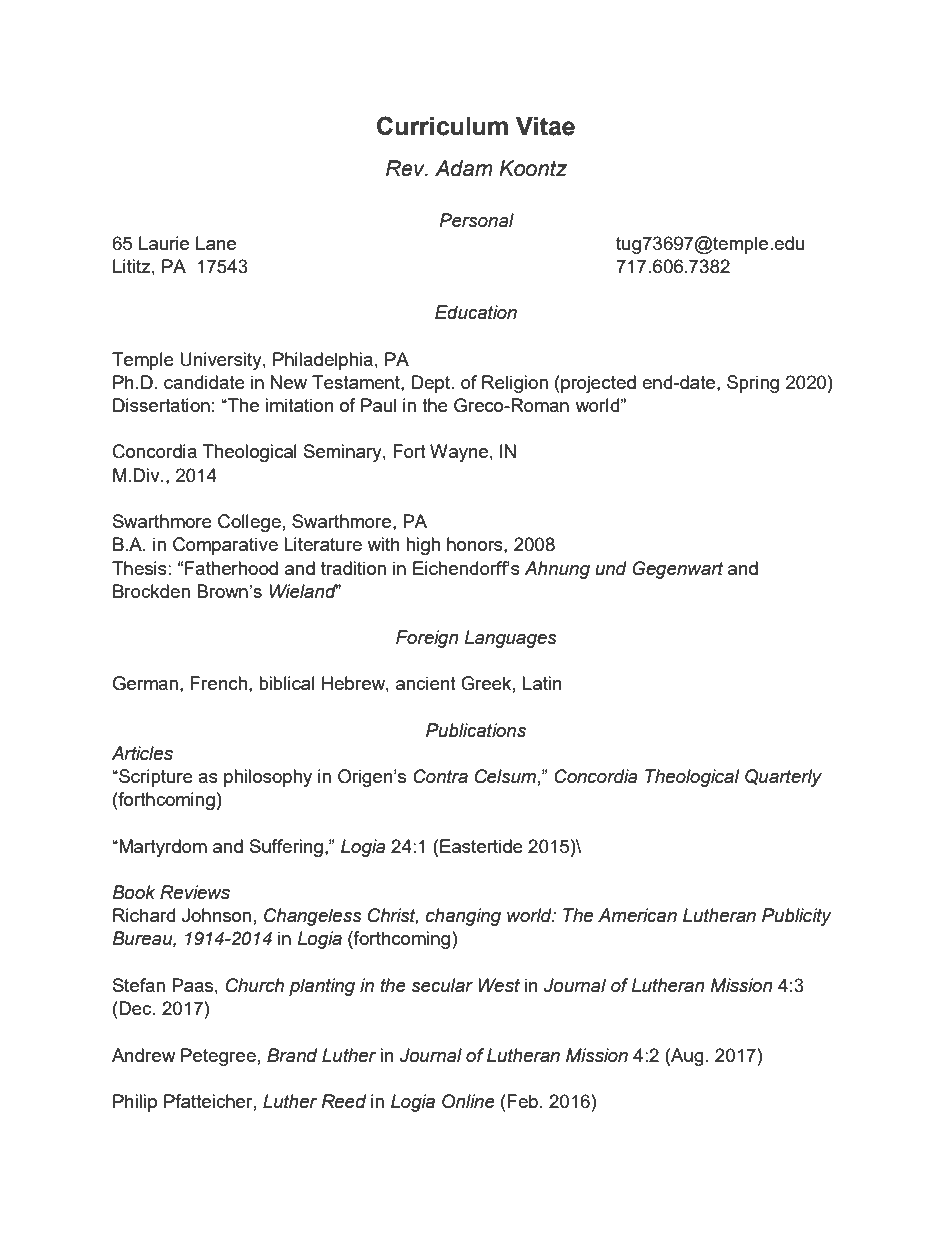  Describe the element at coordinates (268, 778) in the image. I see `philosophy` at that location.
